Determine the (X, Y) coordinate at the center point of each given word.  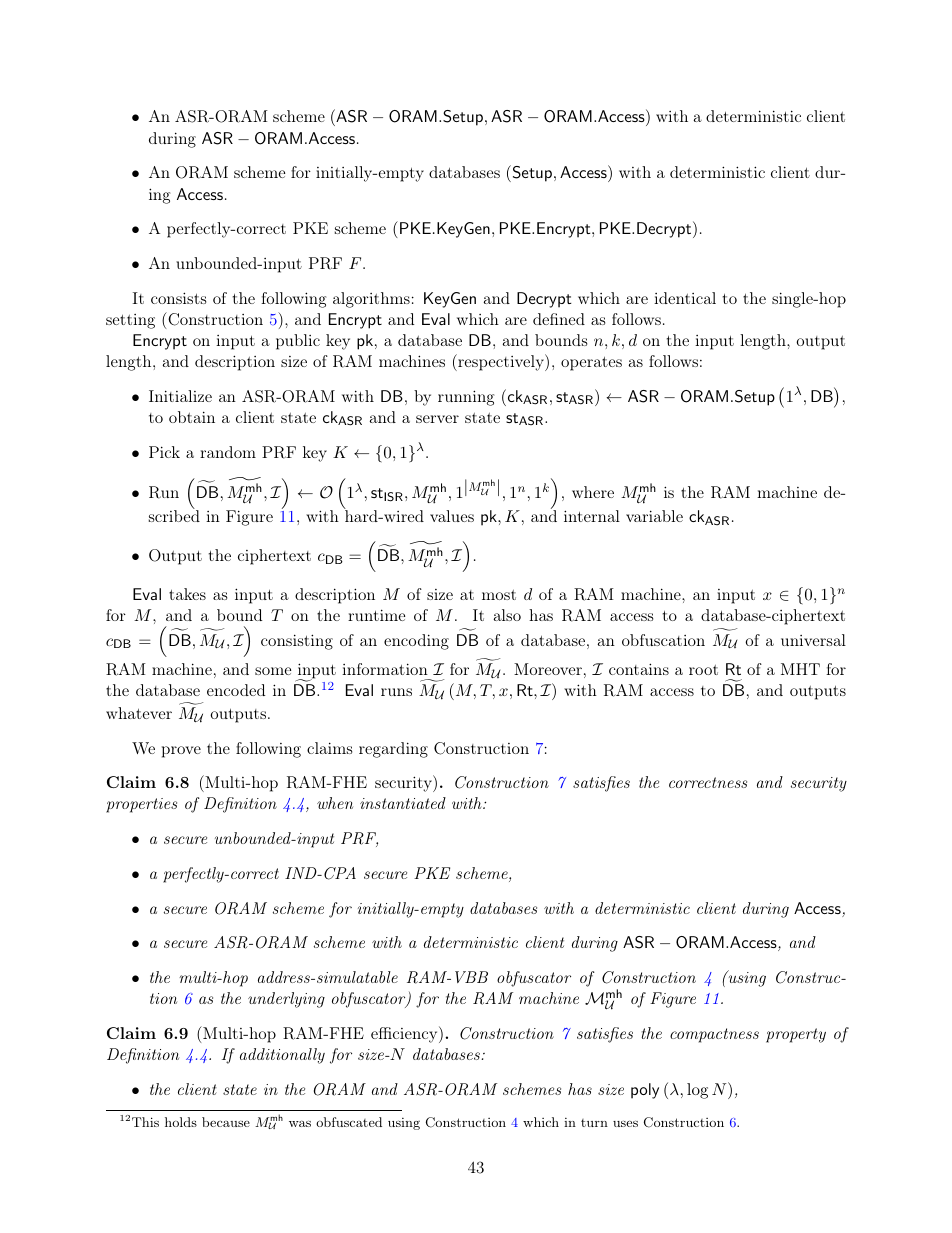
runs (396, 692)
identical (685, 298)
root (703, 670)
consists (178, 298)
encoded (236, 690)
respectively (501, 362)
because (226, 1122)
